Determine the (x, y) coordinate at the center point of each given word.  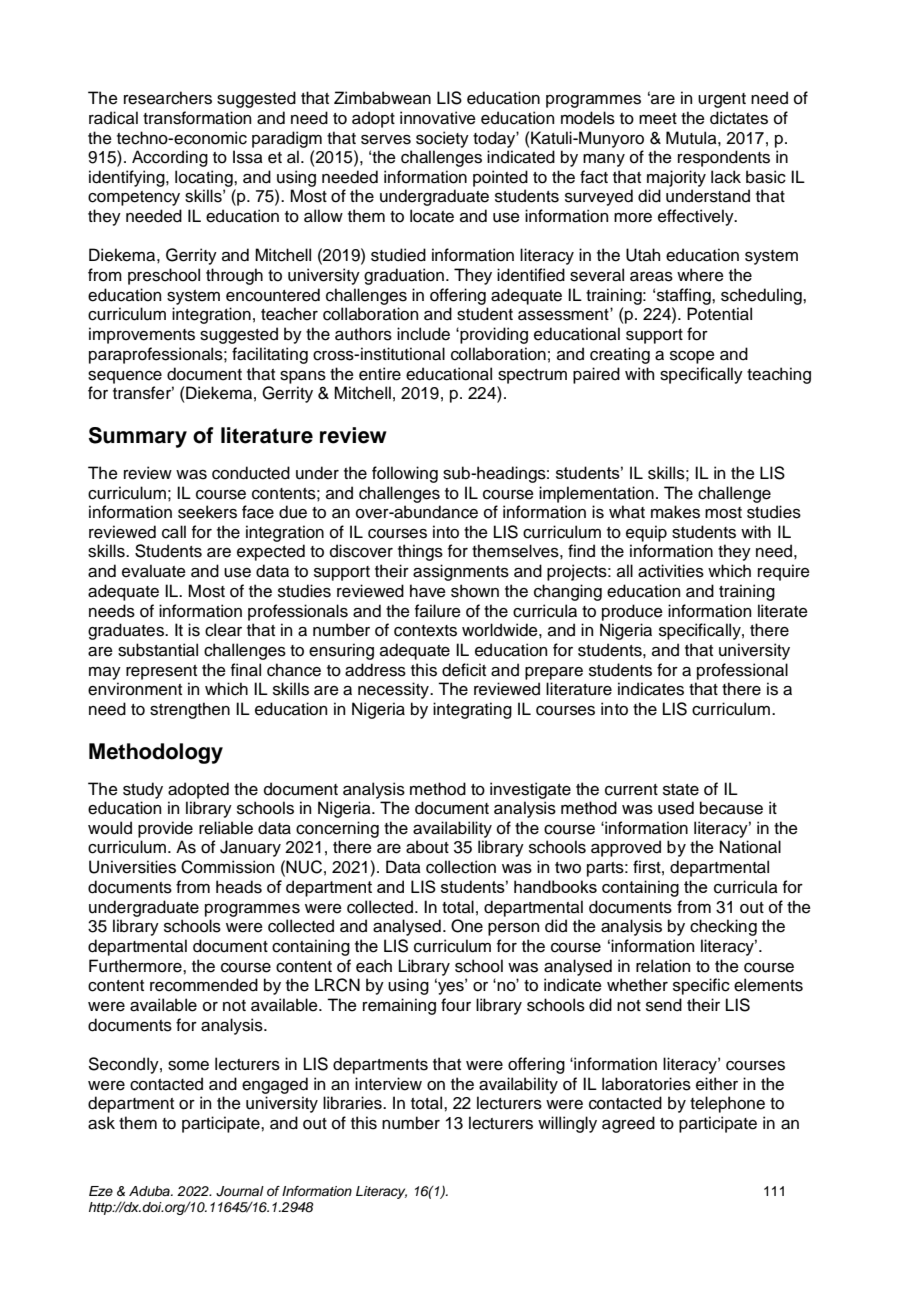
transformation (197, 118)
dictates (739, 118)
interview (388, 1084)
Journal (240, 1191)
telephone (727, 1104)
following (405, 474)
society (442, 139)
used (676, 808)
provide (165, 829)
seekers (207, 512)
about (427, 847)
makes (675, 512)
